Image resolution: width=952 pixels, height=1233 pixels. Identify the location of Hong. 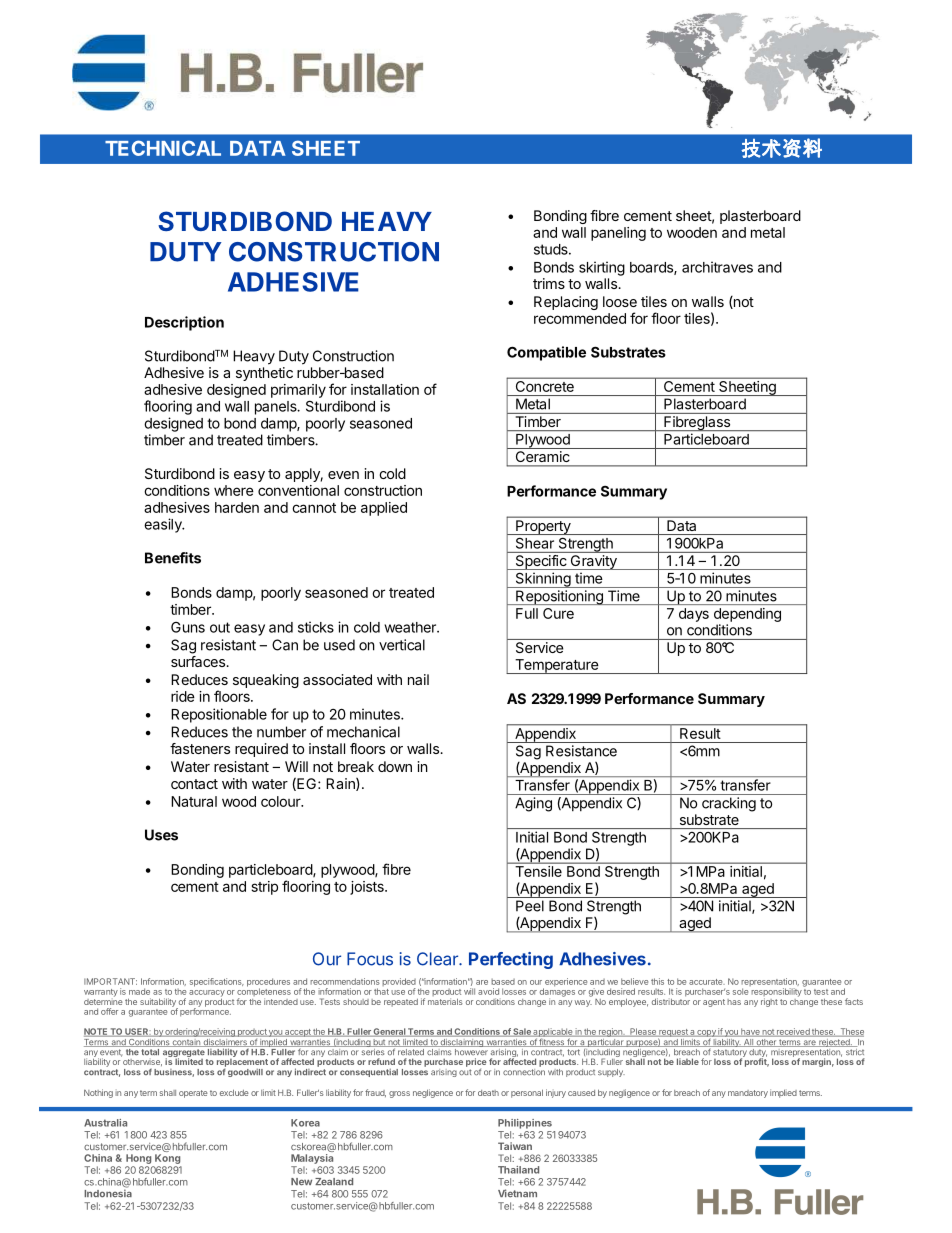
(138, 1159).
